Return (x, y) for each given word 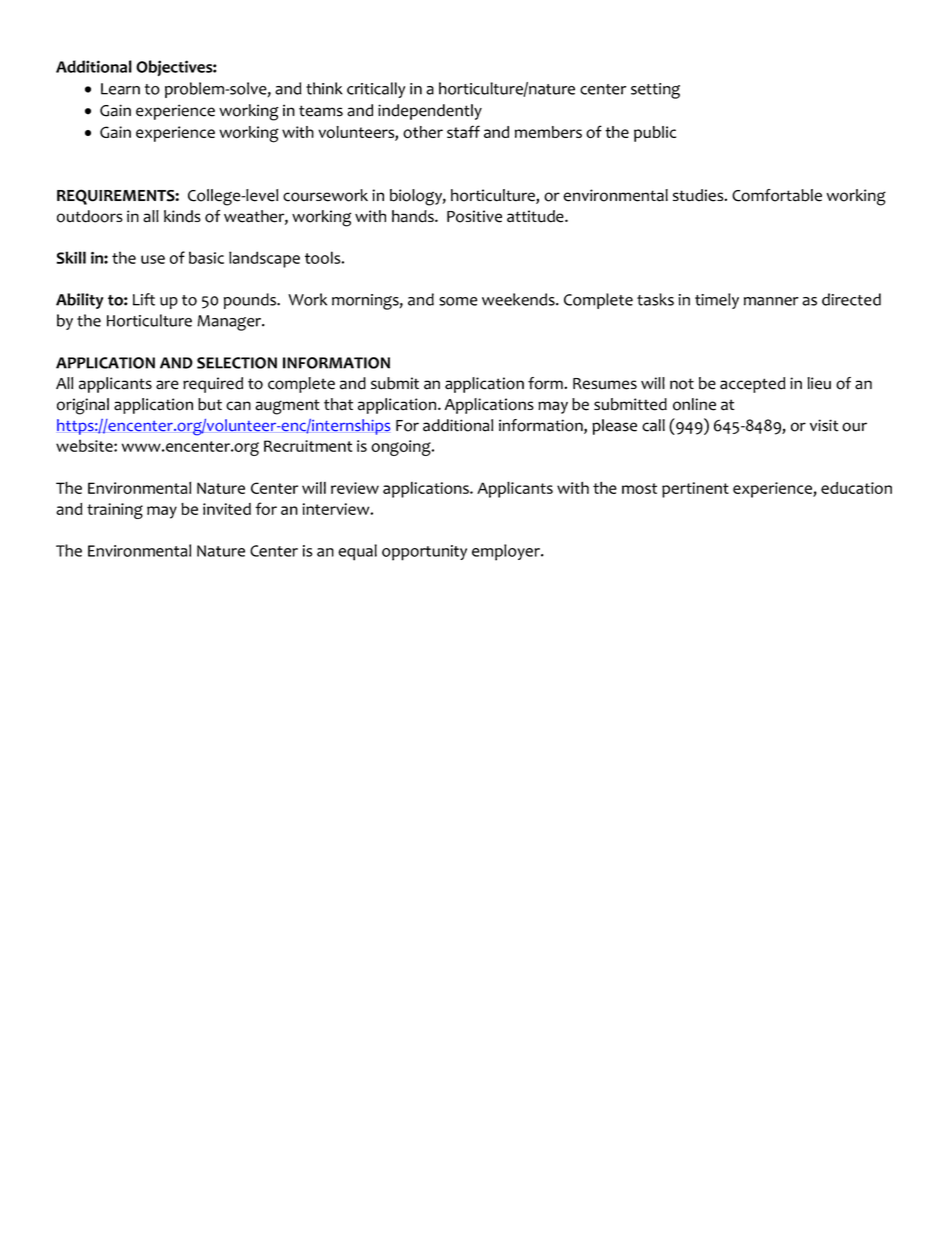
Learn (120, 89)
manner (771, 301)
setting (655, 91)
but (210, 404)
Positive (474, 216)
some (458, 301)
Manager (230, 323)
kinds (182, 216)
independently (430, 112)
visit (824, 425)
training (115, 511)
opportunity (424, 553)
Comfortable (777, 195)
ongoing (402, 448)
